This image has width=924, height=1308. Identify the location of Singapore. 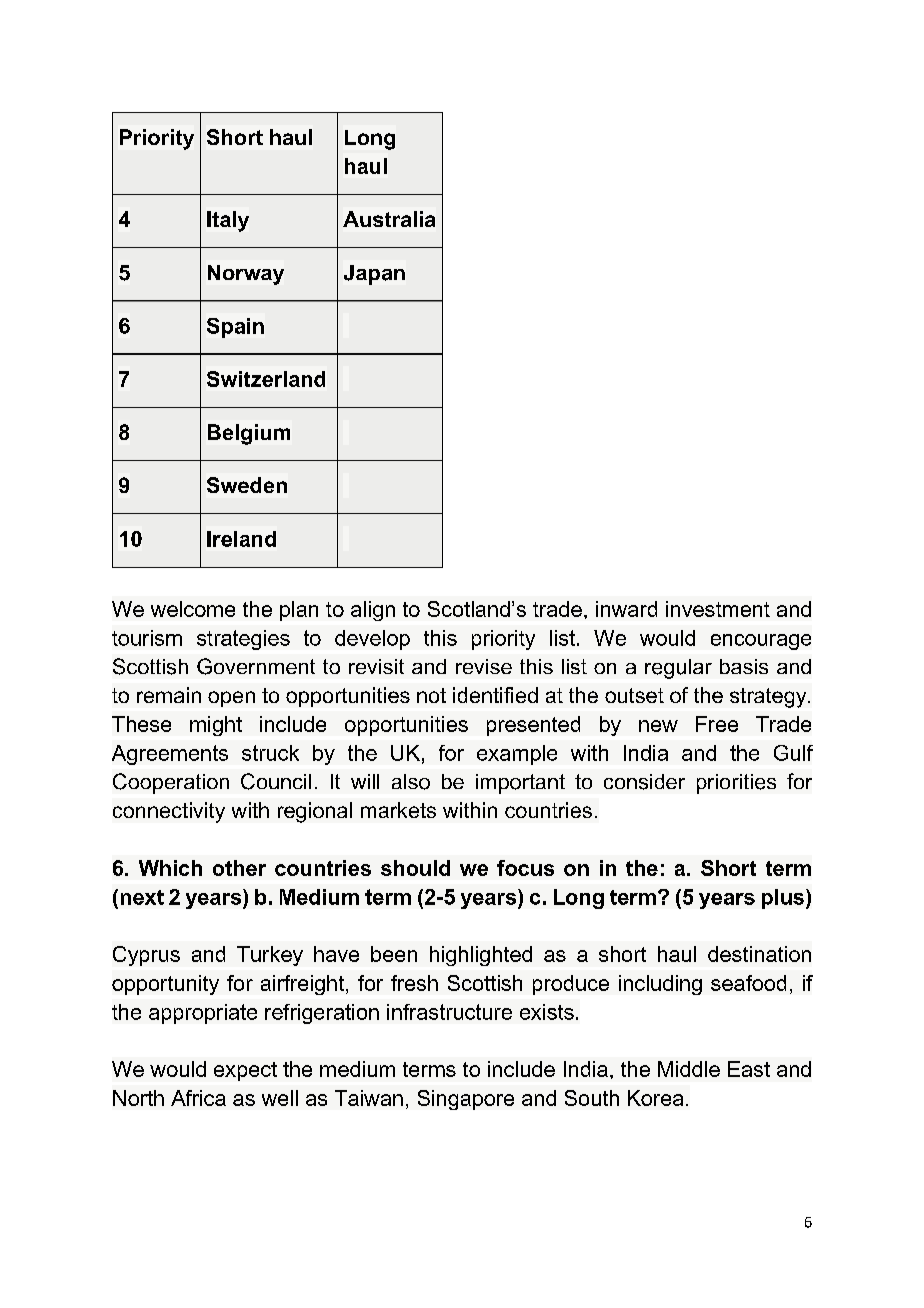
(466, 1100).
